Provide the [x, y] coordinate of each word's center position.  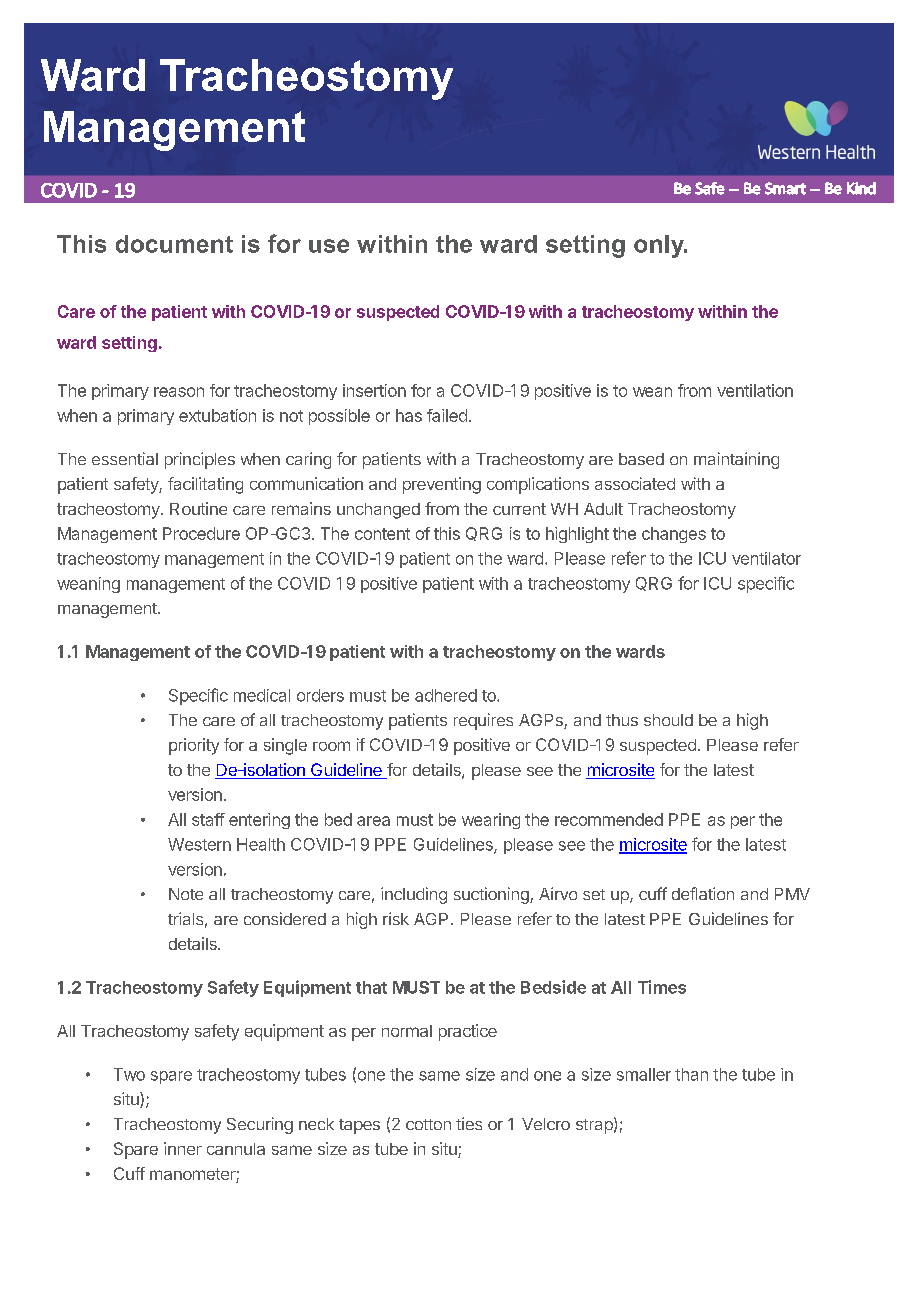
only [660, 246]
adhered [446, 695]
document [174, 244]
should [668, 720]
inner [183, 1148]
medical [262, 695]
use [329, 246]
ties [469, 1123]
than [691, 1074]
